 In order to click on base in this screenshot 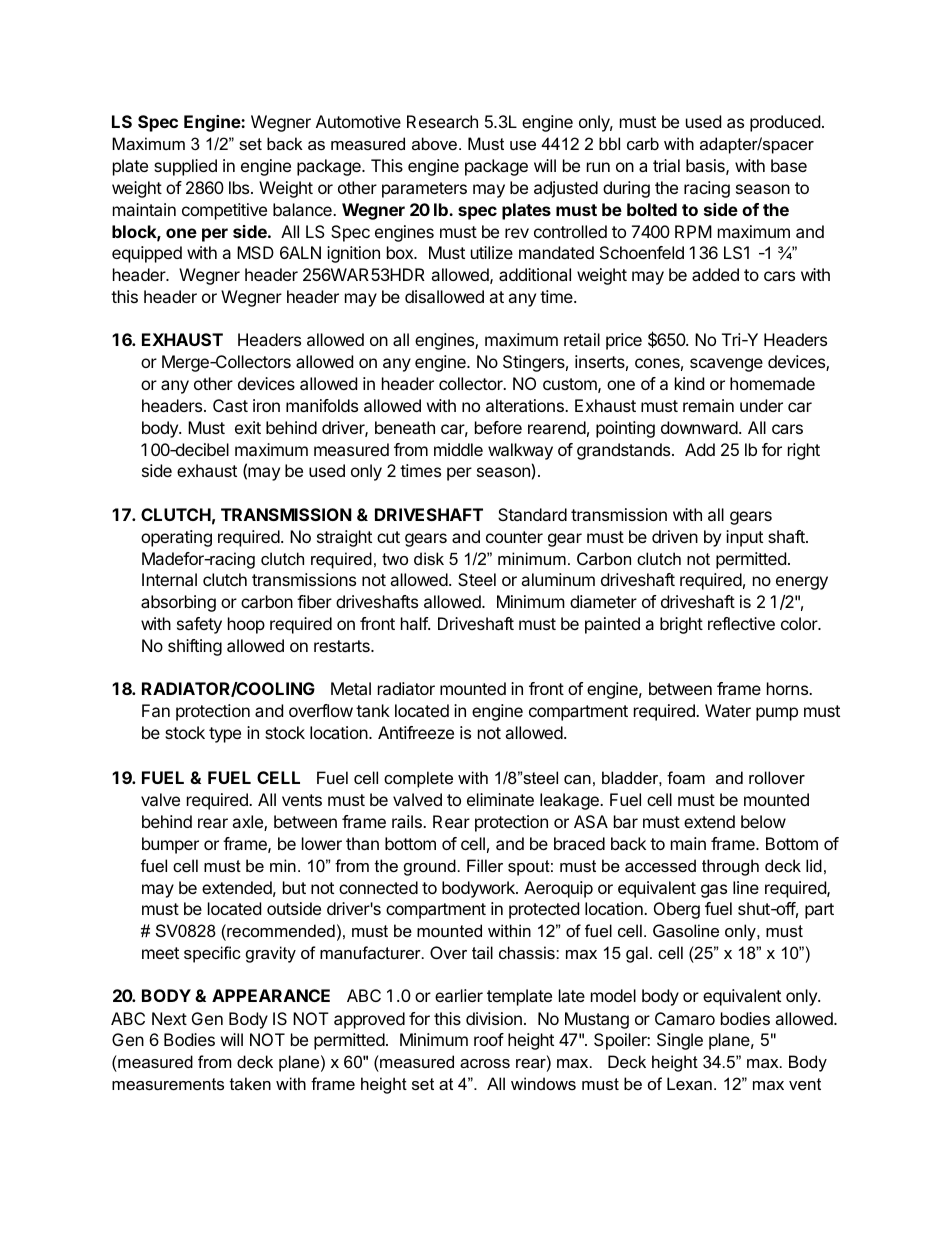, I will do `click(789, 165)`.
